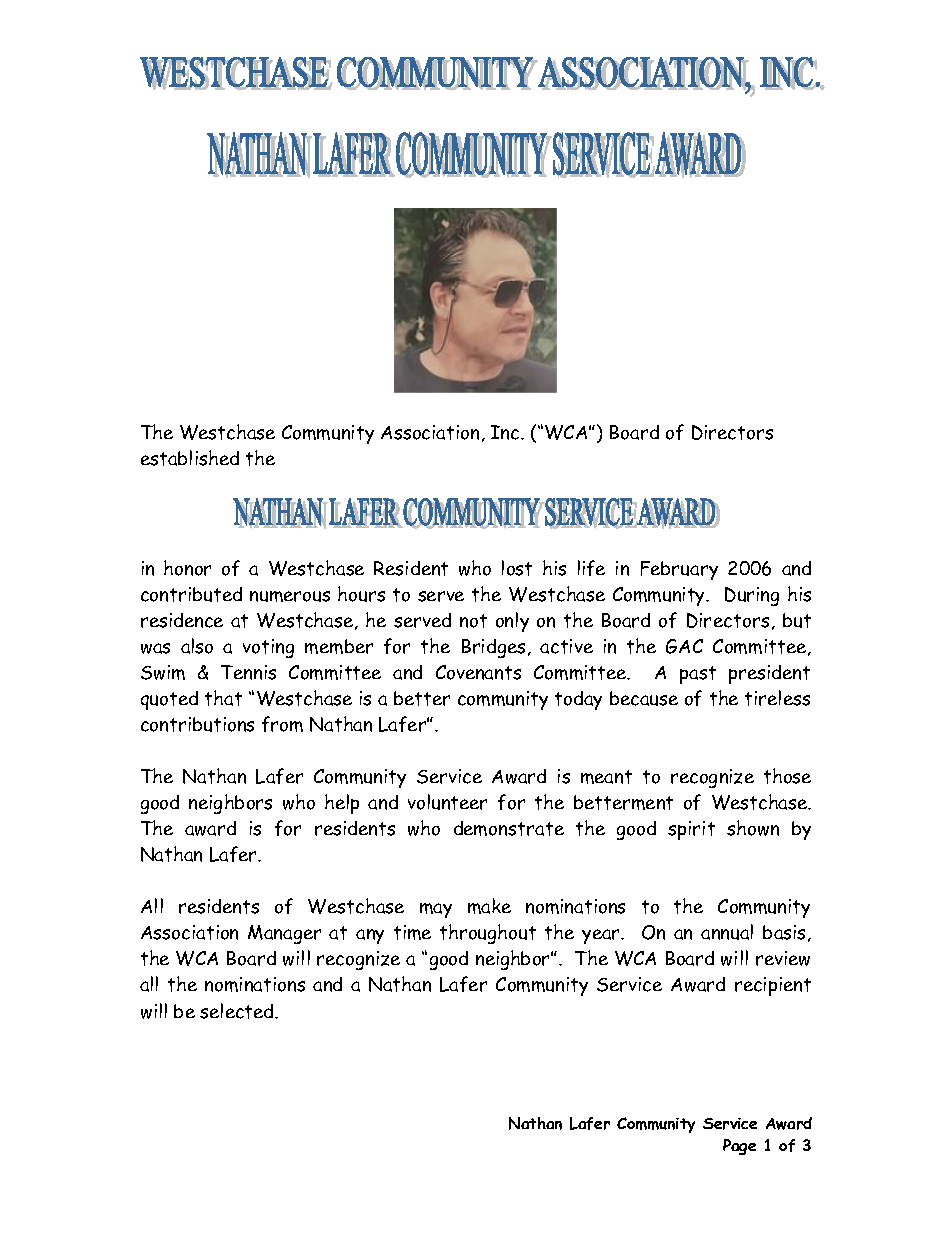 Image resolution: width=952 pixels, height=1233 pixels. I want to click on spirit, so click(691, 830).
